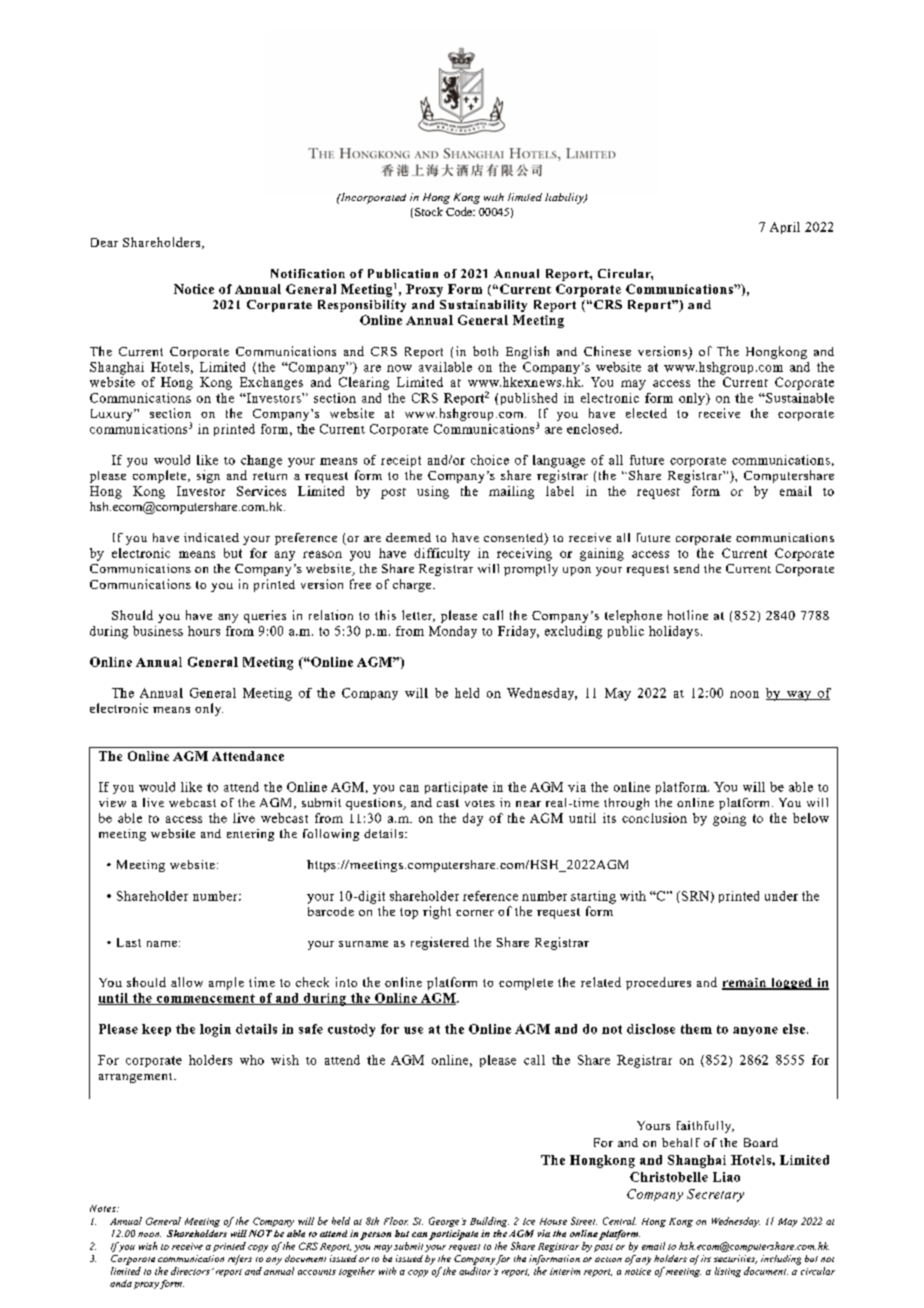 The width and height of the image is (924, 1308). Describe the element at coordinates (433, 492) in the image. I see `using` at that location.
